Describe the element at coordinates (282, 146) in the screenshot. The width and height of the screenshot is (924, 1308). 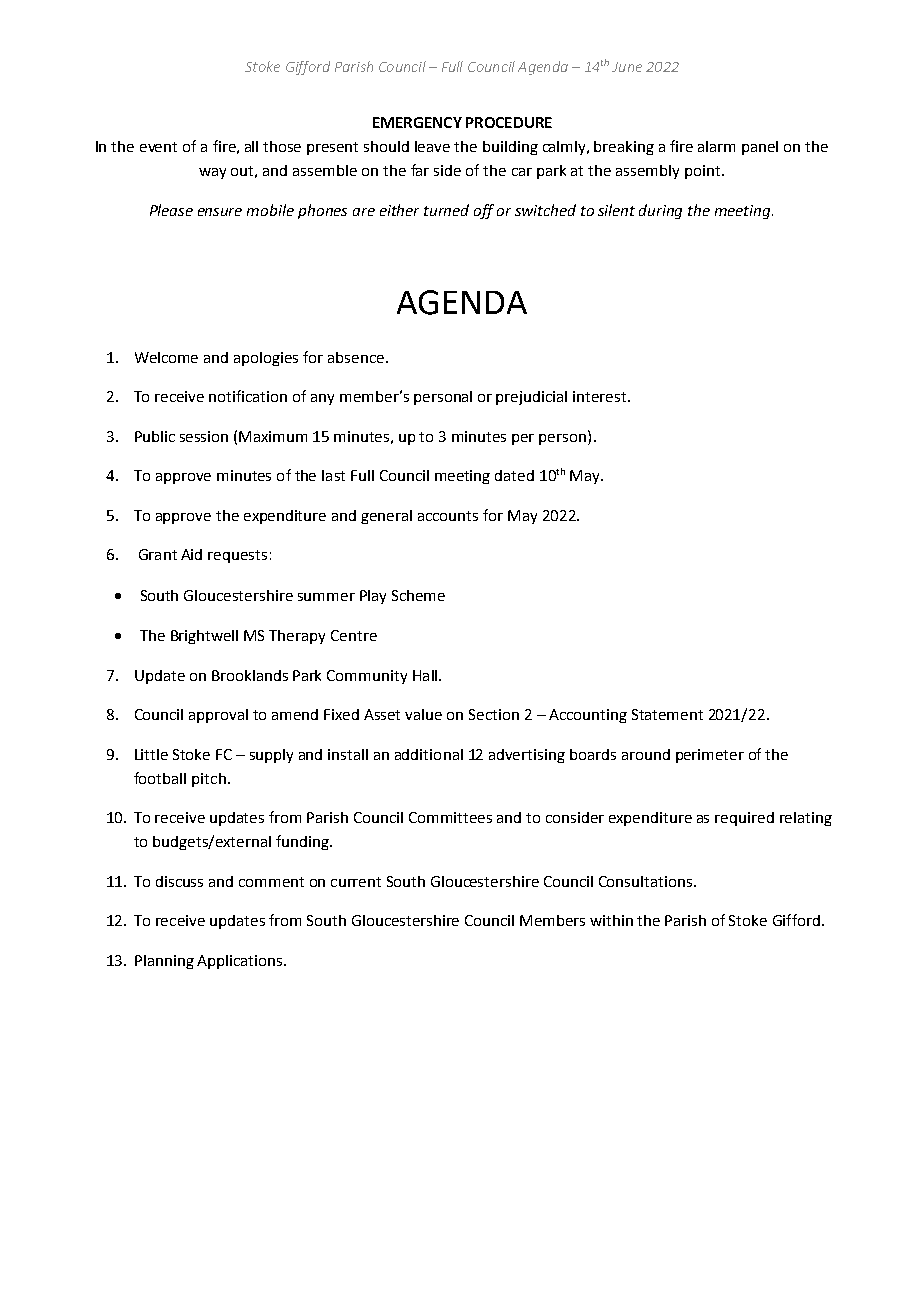
I see `those` at that location.
